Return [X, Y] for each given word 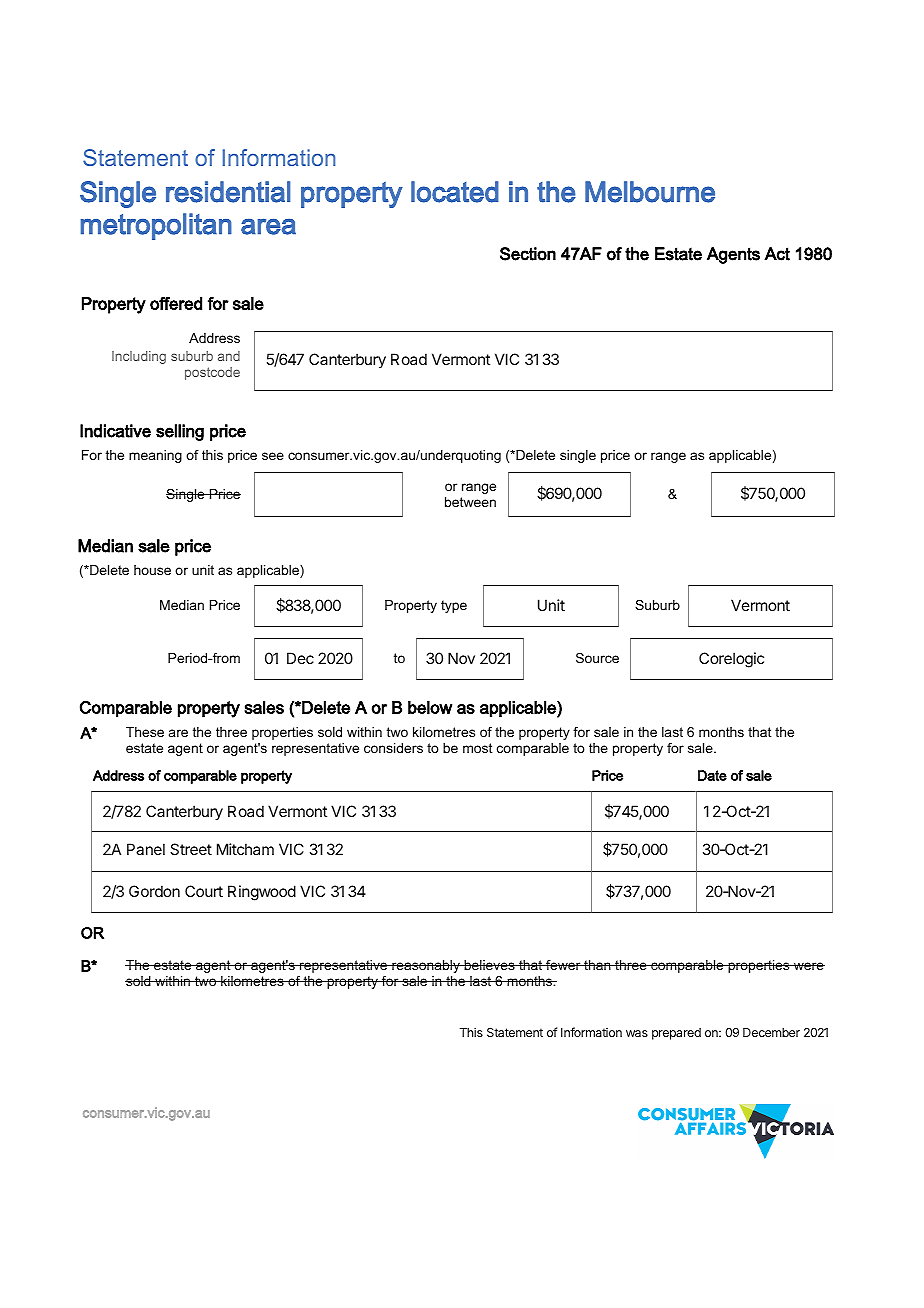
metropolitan [156, 226]
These [145, 732]
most [478, 748]
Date [712, 775]
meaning [155, 456]
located [455, 192]
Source [597, 658]
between [470, 502]
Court [204, 891]
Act [777, 254]
